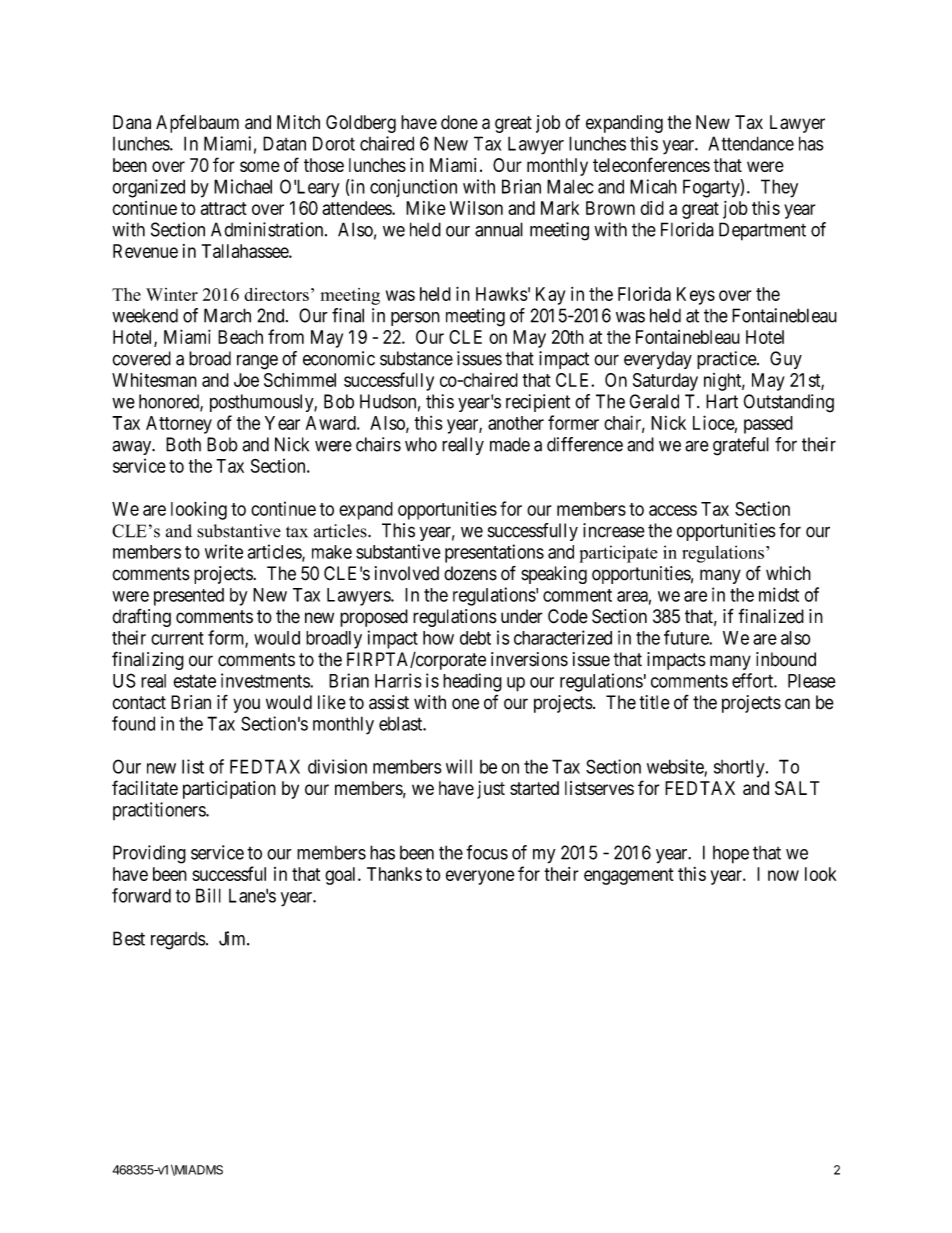 This screenshot has width=952, height=1233. What do you see at coordinates (208, 895) in the screenshot?
I see `Bill` at bounding box center [208, 895].
